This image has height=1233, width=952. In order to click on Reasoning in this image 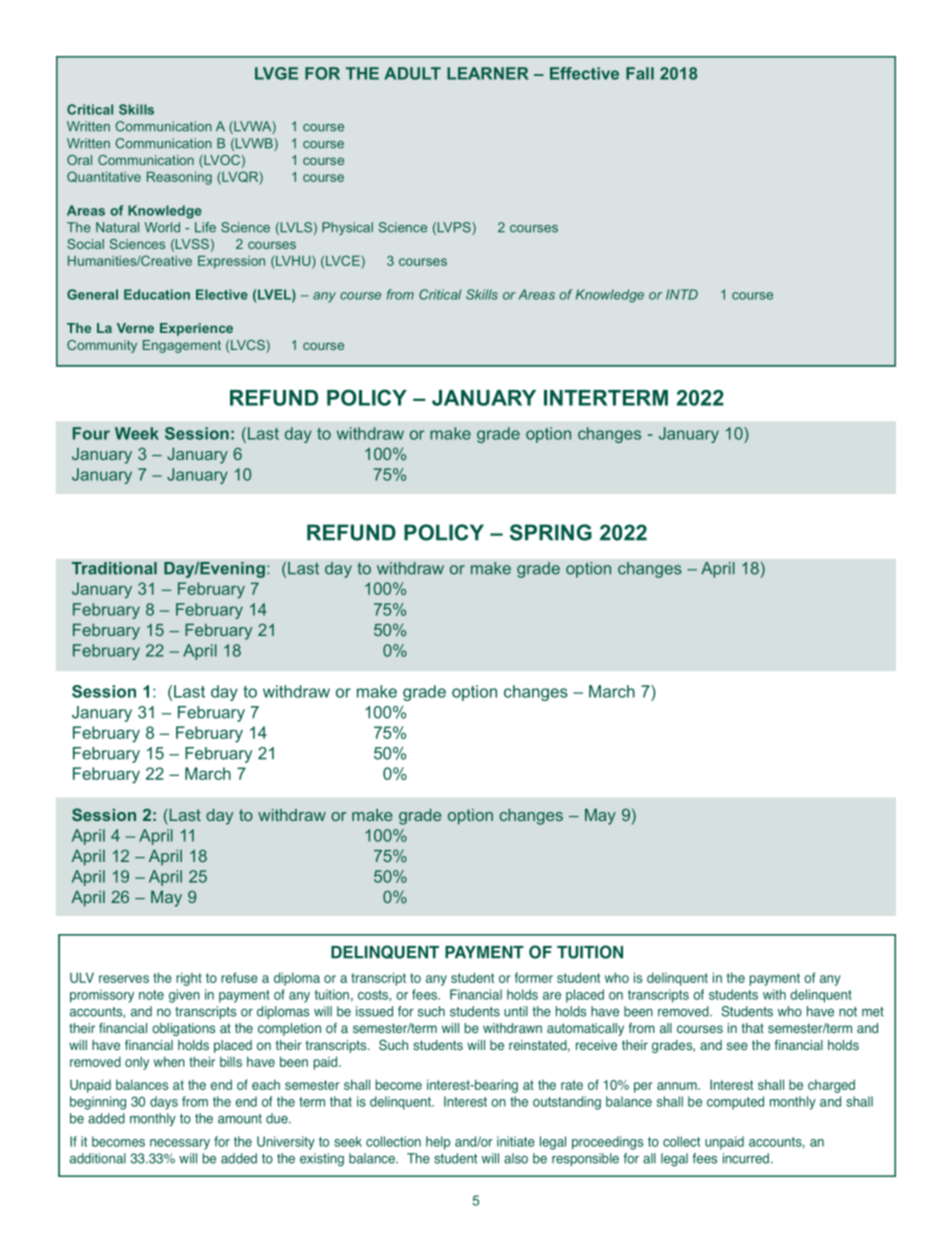, I will do `click(179, 178)`.
